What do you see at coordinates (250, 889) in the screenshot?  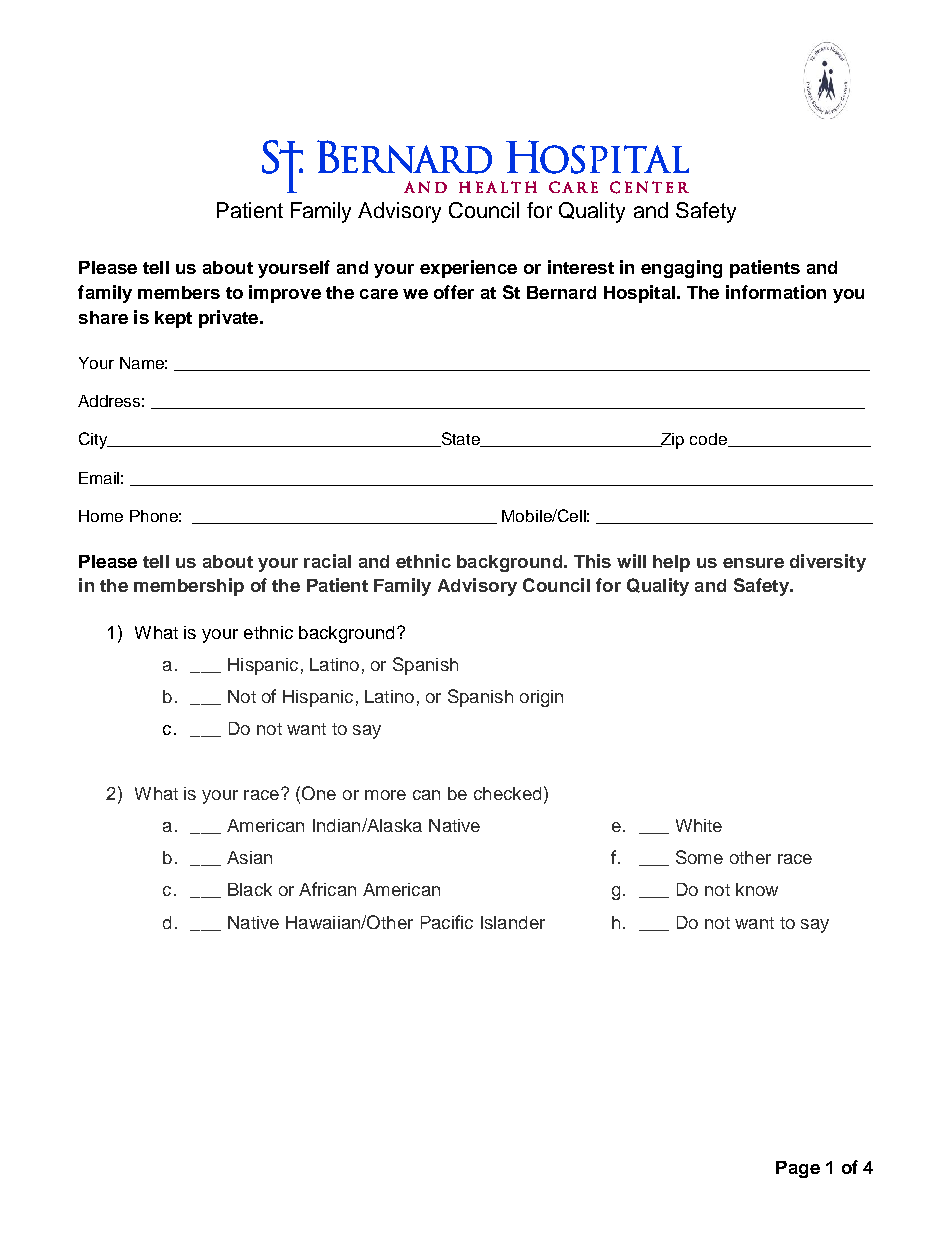 I see `Black` at bounding box center [250, 889].
